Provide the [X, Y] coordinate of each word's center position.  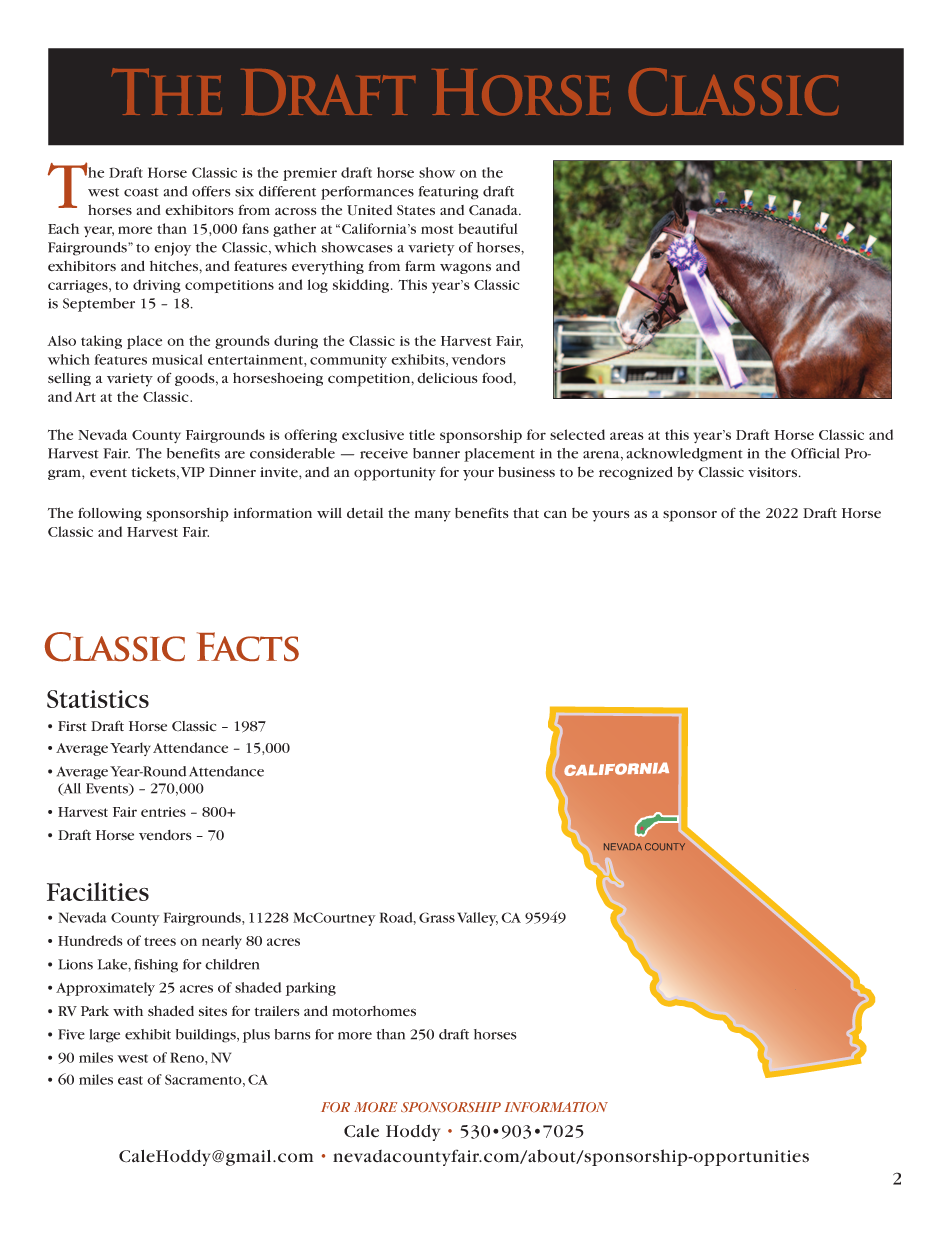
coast [141, 192]
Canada [494, 210]
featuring [449, 193]
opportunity [395, 474]
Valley [477, 919]
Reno [188, 1058]
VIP [193, 472]
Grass [437, 917]
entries [163, 812]
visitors [772, 472]
